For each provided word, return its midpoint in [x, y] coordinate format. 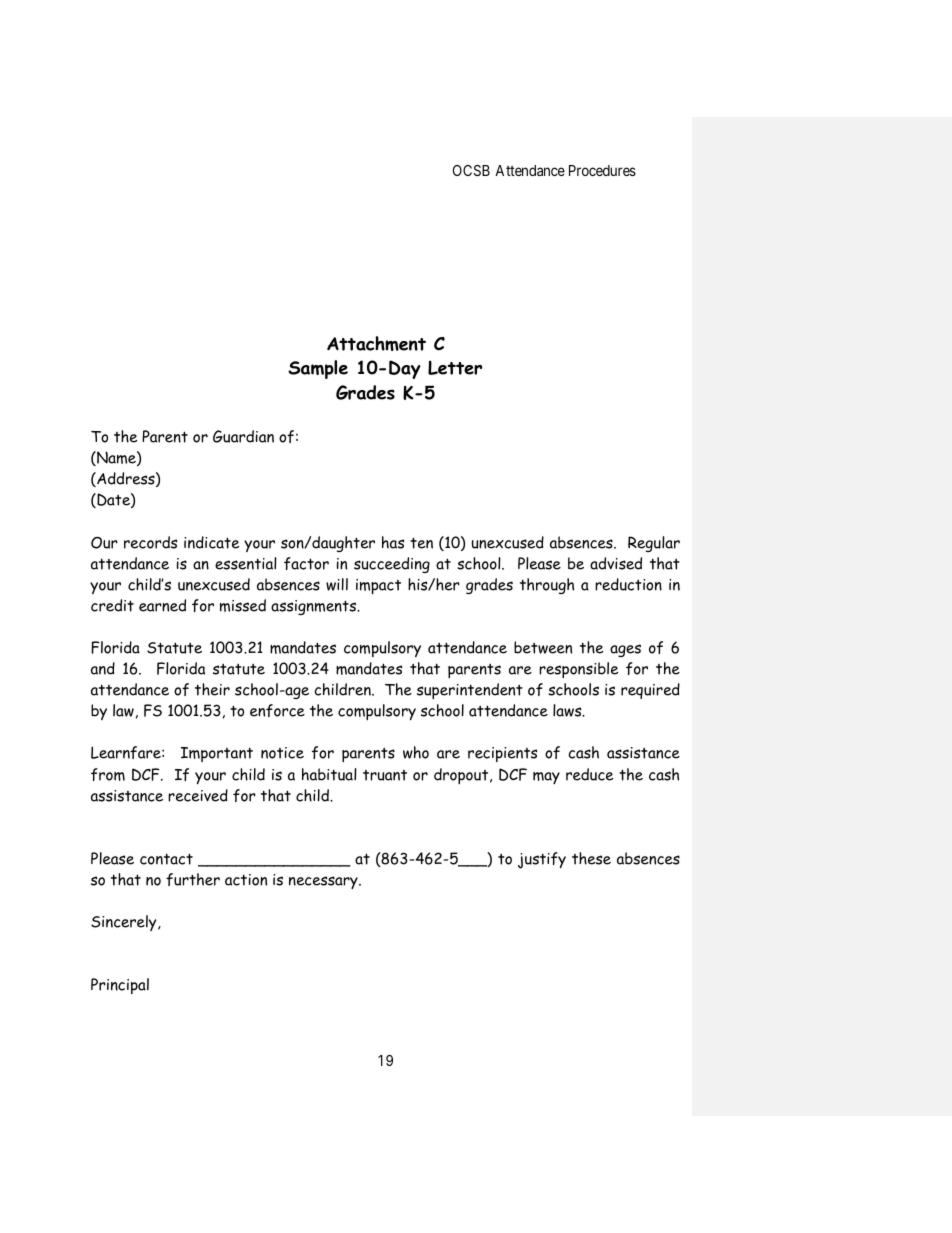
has [393, 542]
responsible [578, 670]
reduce [589, 774]
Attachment [376, 343]
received [198, 795]
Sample [318, 369]
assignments [315, 607]
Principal [120, 986]
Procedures [602, 170]
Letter [455, 367]
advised [616, 563]
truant [385, 775]
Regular [654, 544]
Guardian [243, 436]
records [150, 542]
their [212, 689]
